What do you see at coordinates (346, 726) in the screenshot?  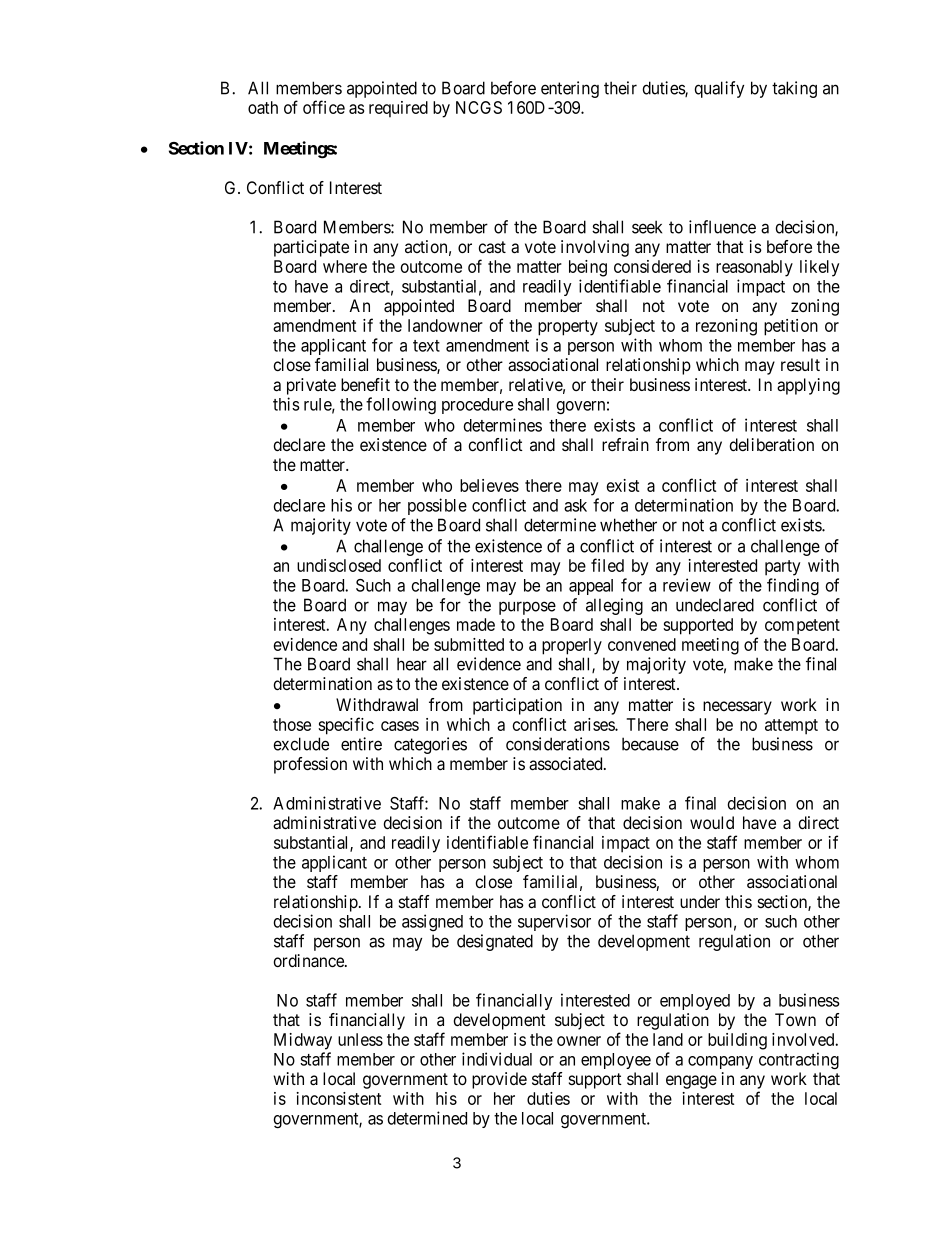 I see `specific` at bounding box center [346, 726].
